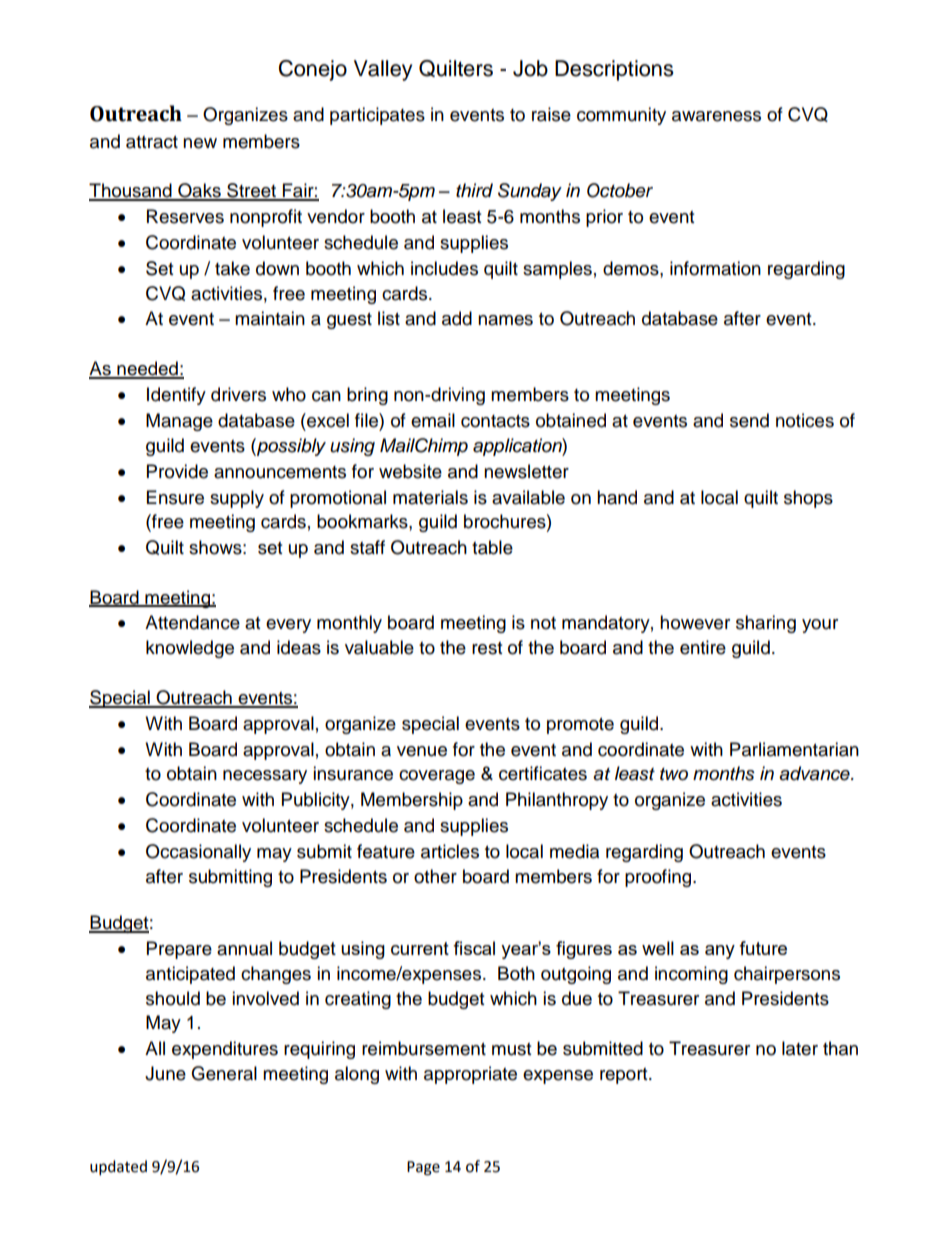 The image size is (952, 1233). What do you see at coordinates (423, 1168) in the page?
I see `Page` at bounding box center [423, 1168].
